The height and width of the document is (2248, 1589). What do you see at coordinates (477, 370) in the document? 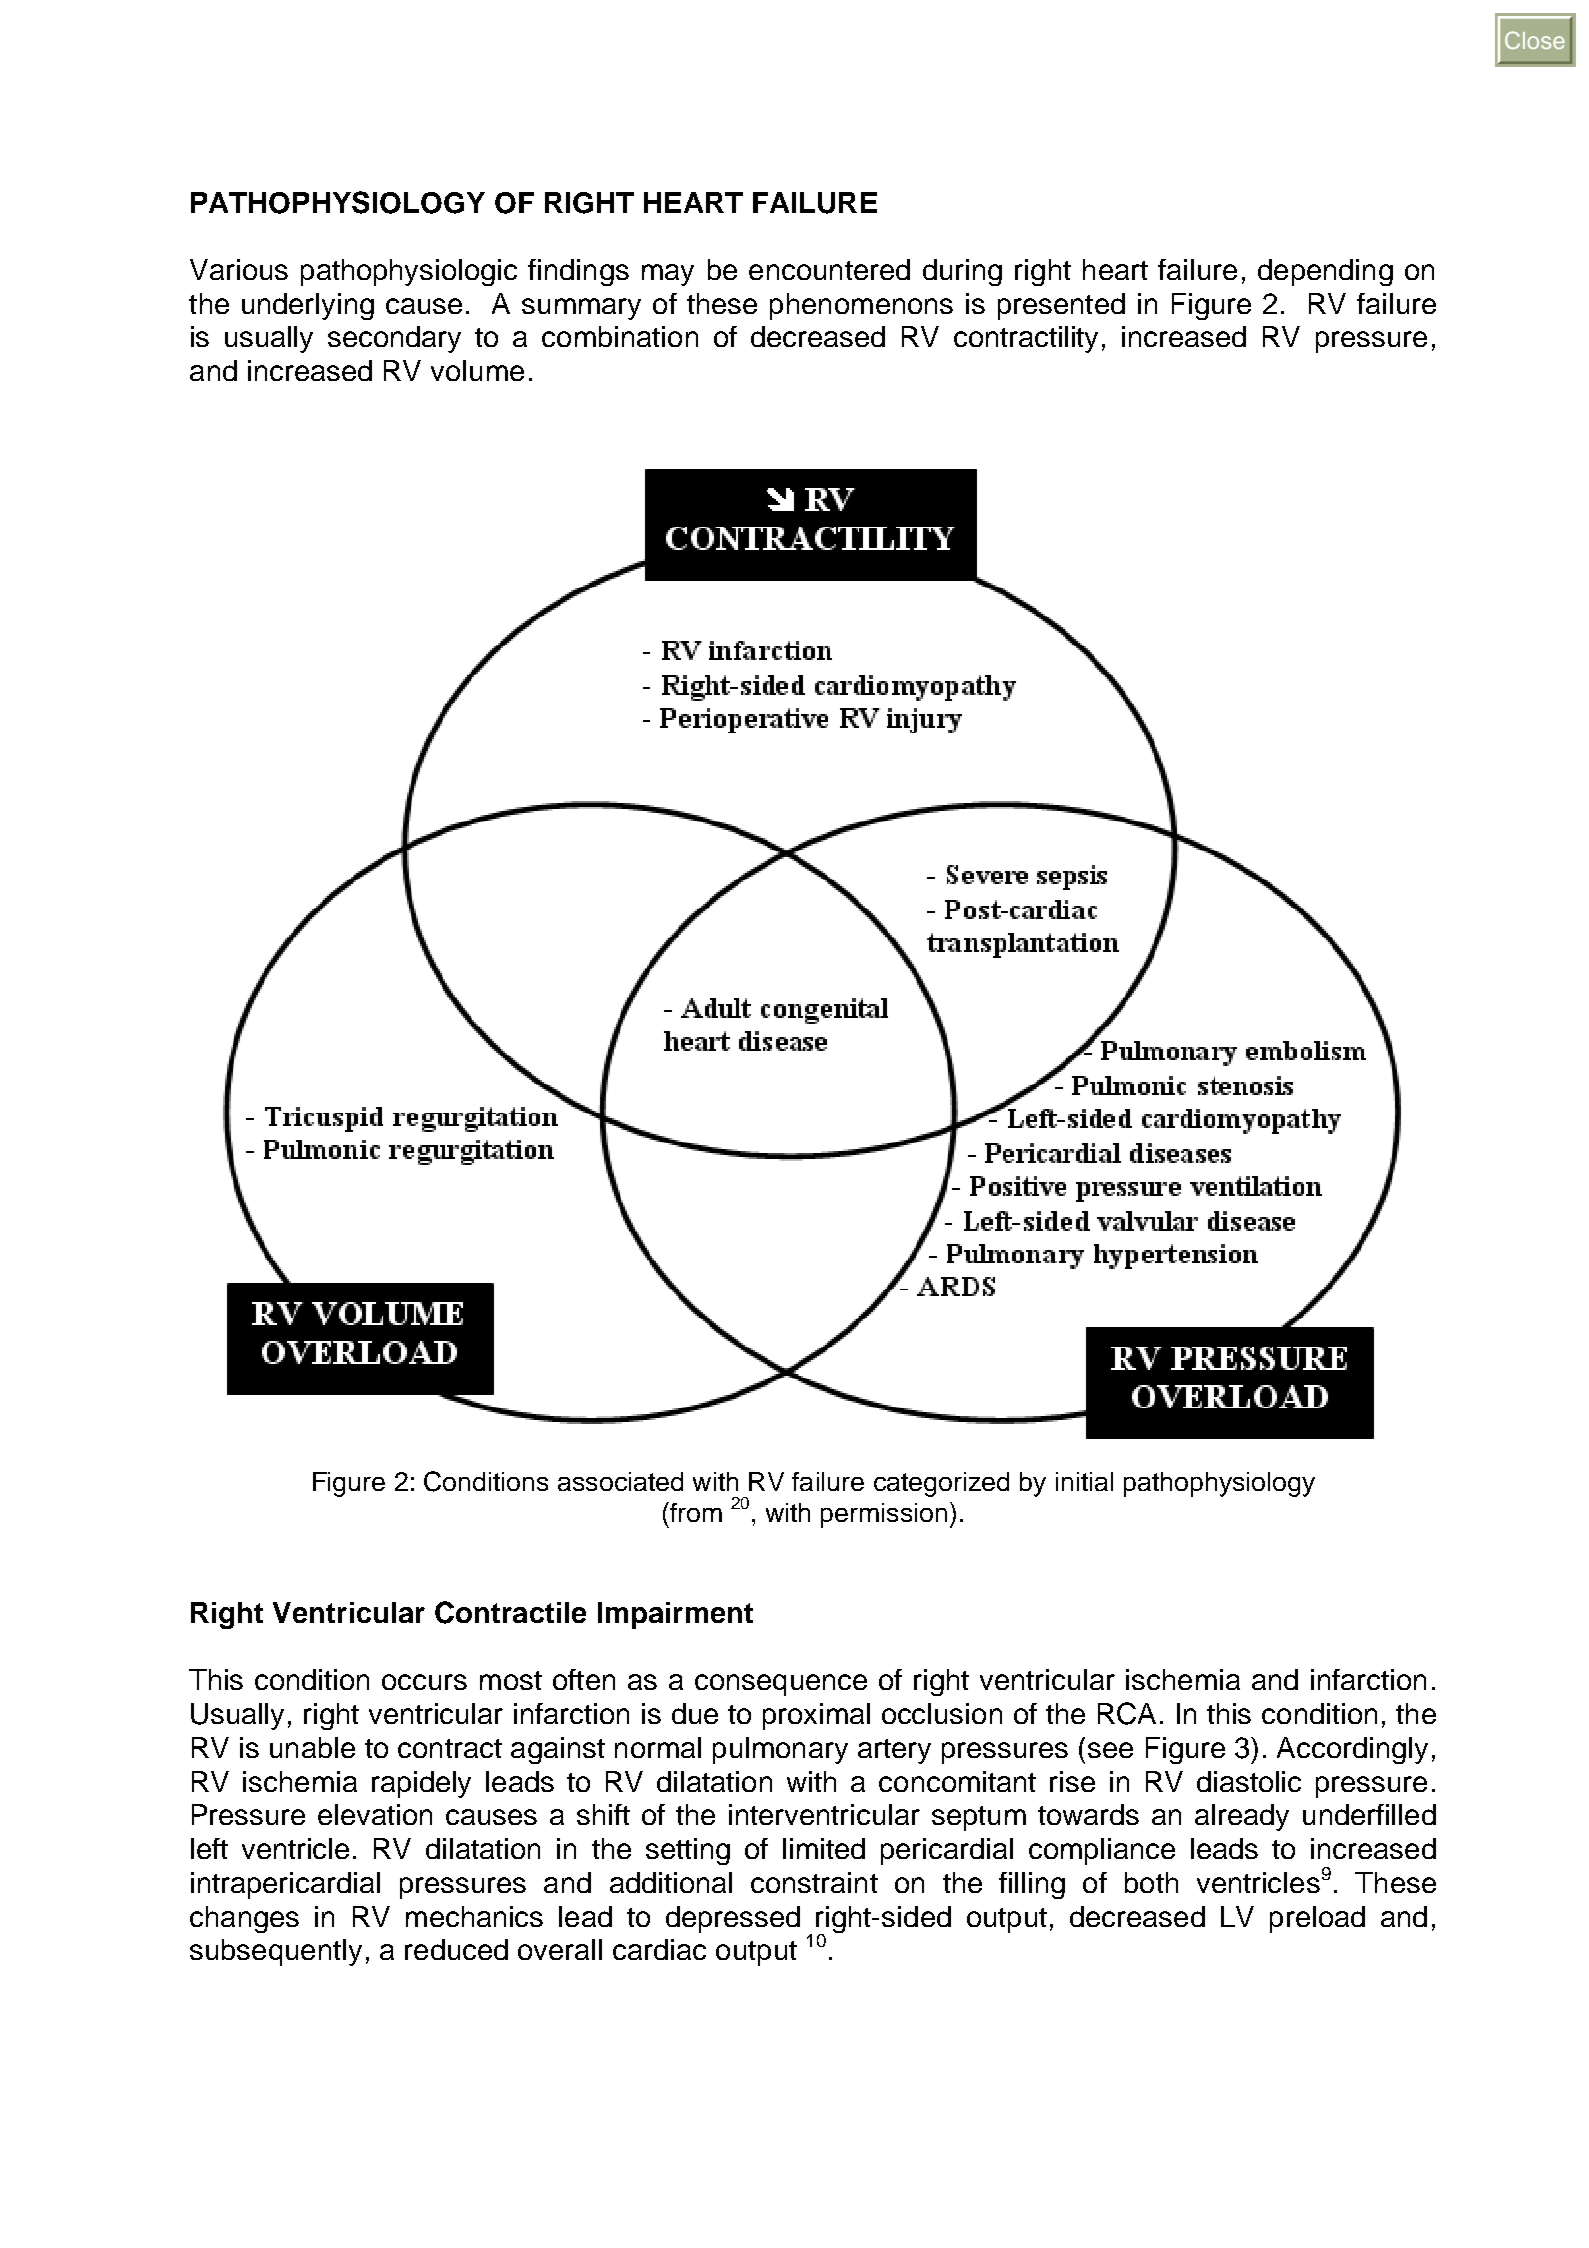
I see `volume` at bounding box center [477, 370].
